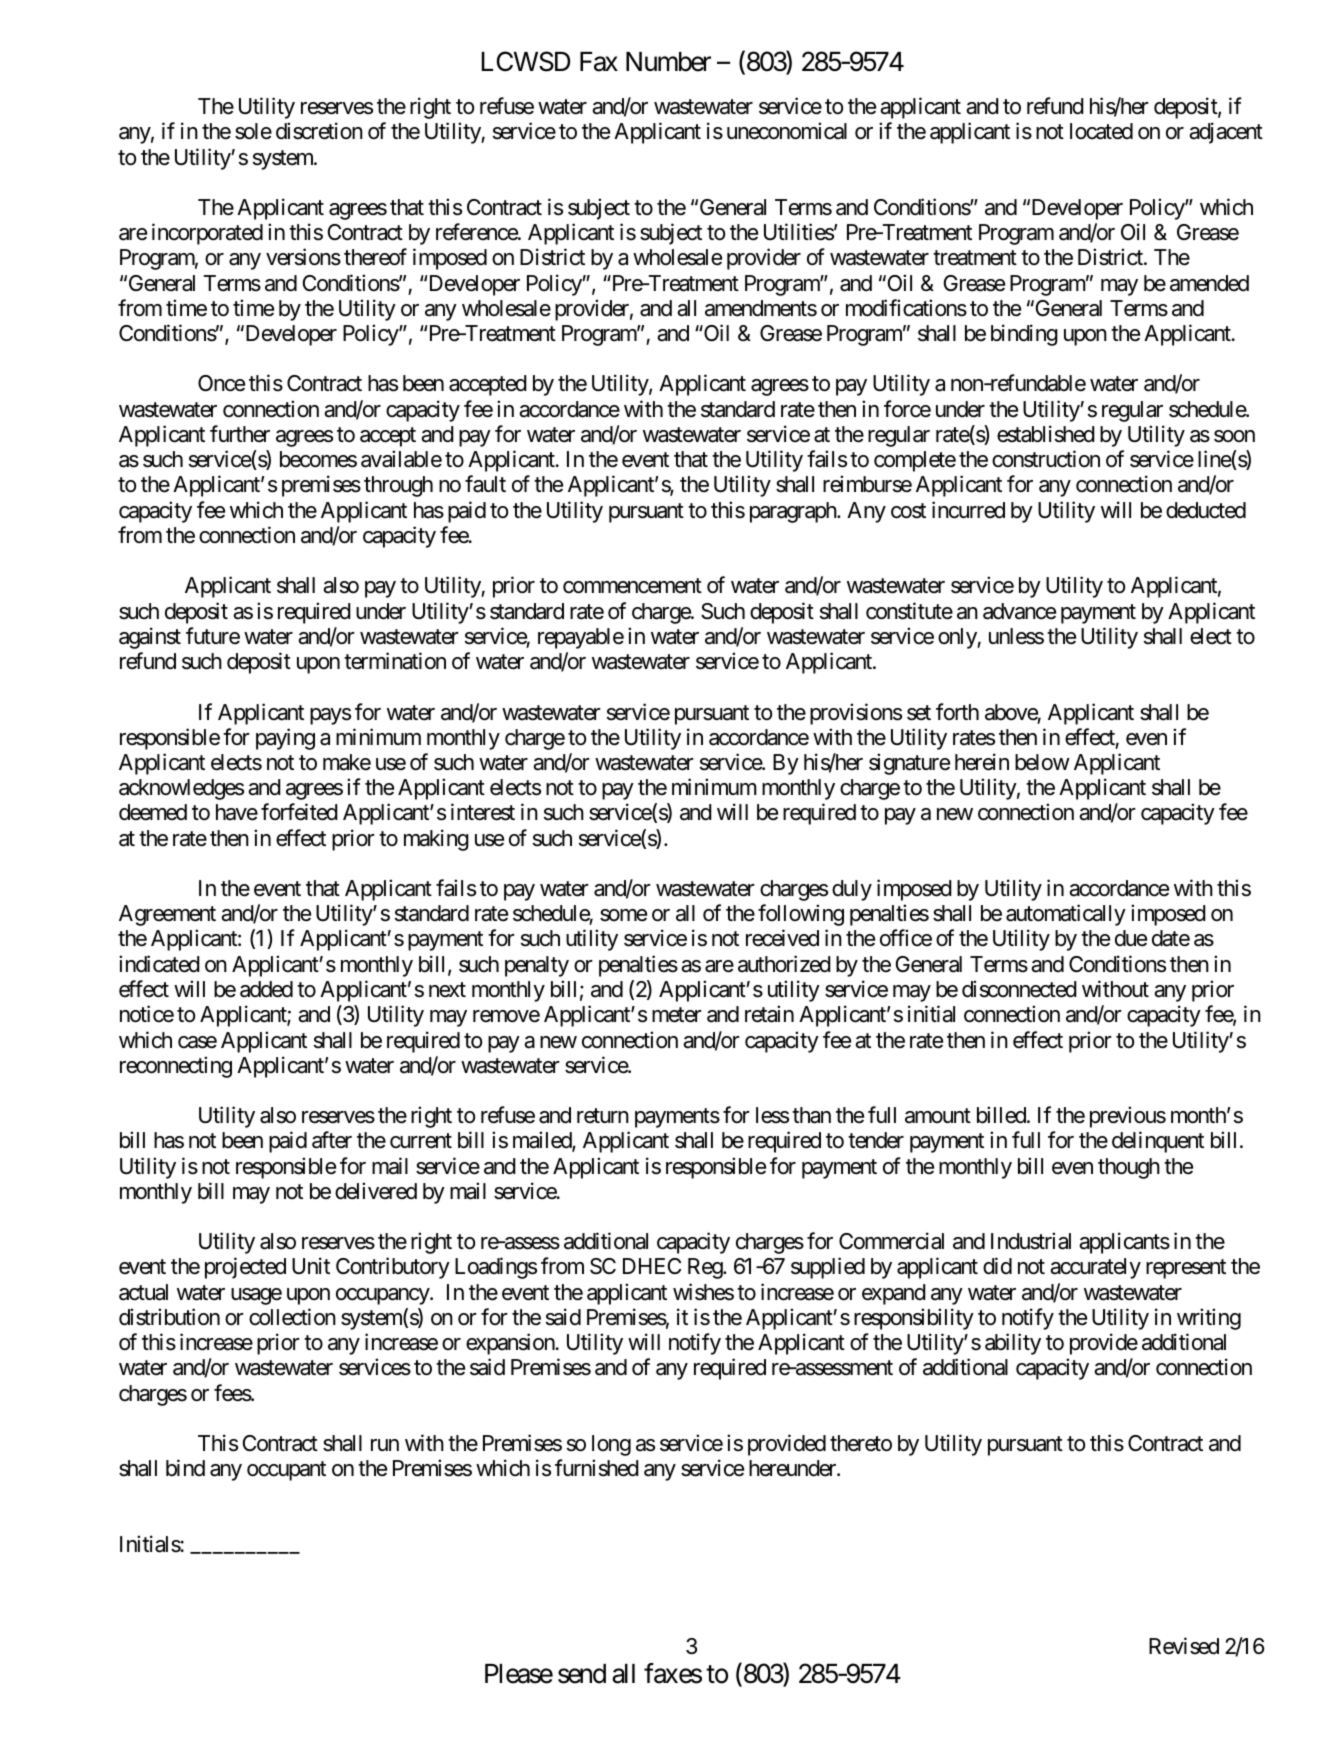 This screenshot has height=1737, width=1342. Describe the element at coordinates (632, 586) in the screenshot. I see `commencement` at that location.
